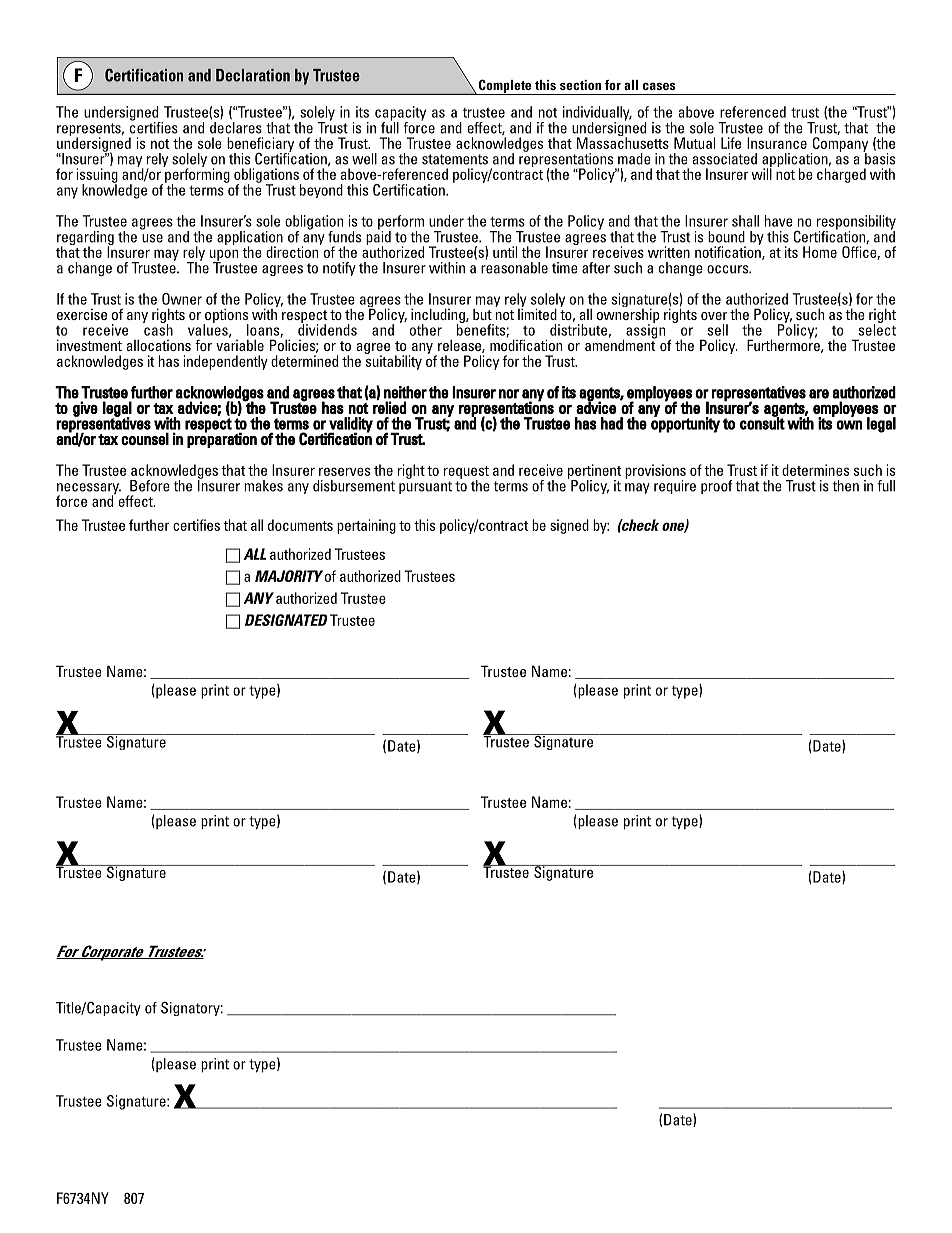  Describe the element at coordinates (455, 159) in the document. I see `statements` at that location.
